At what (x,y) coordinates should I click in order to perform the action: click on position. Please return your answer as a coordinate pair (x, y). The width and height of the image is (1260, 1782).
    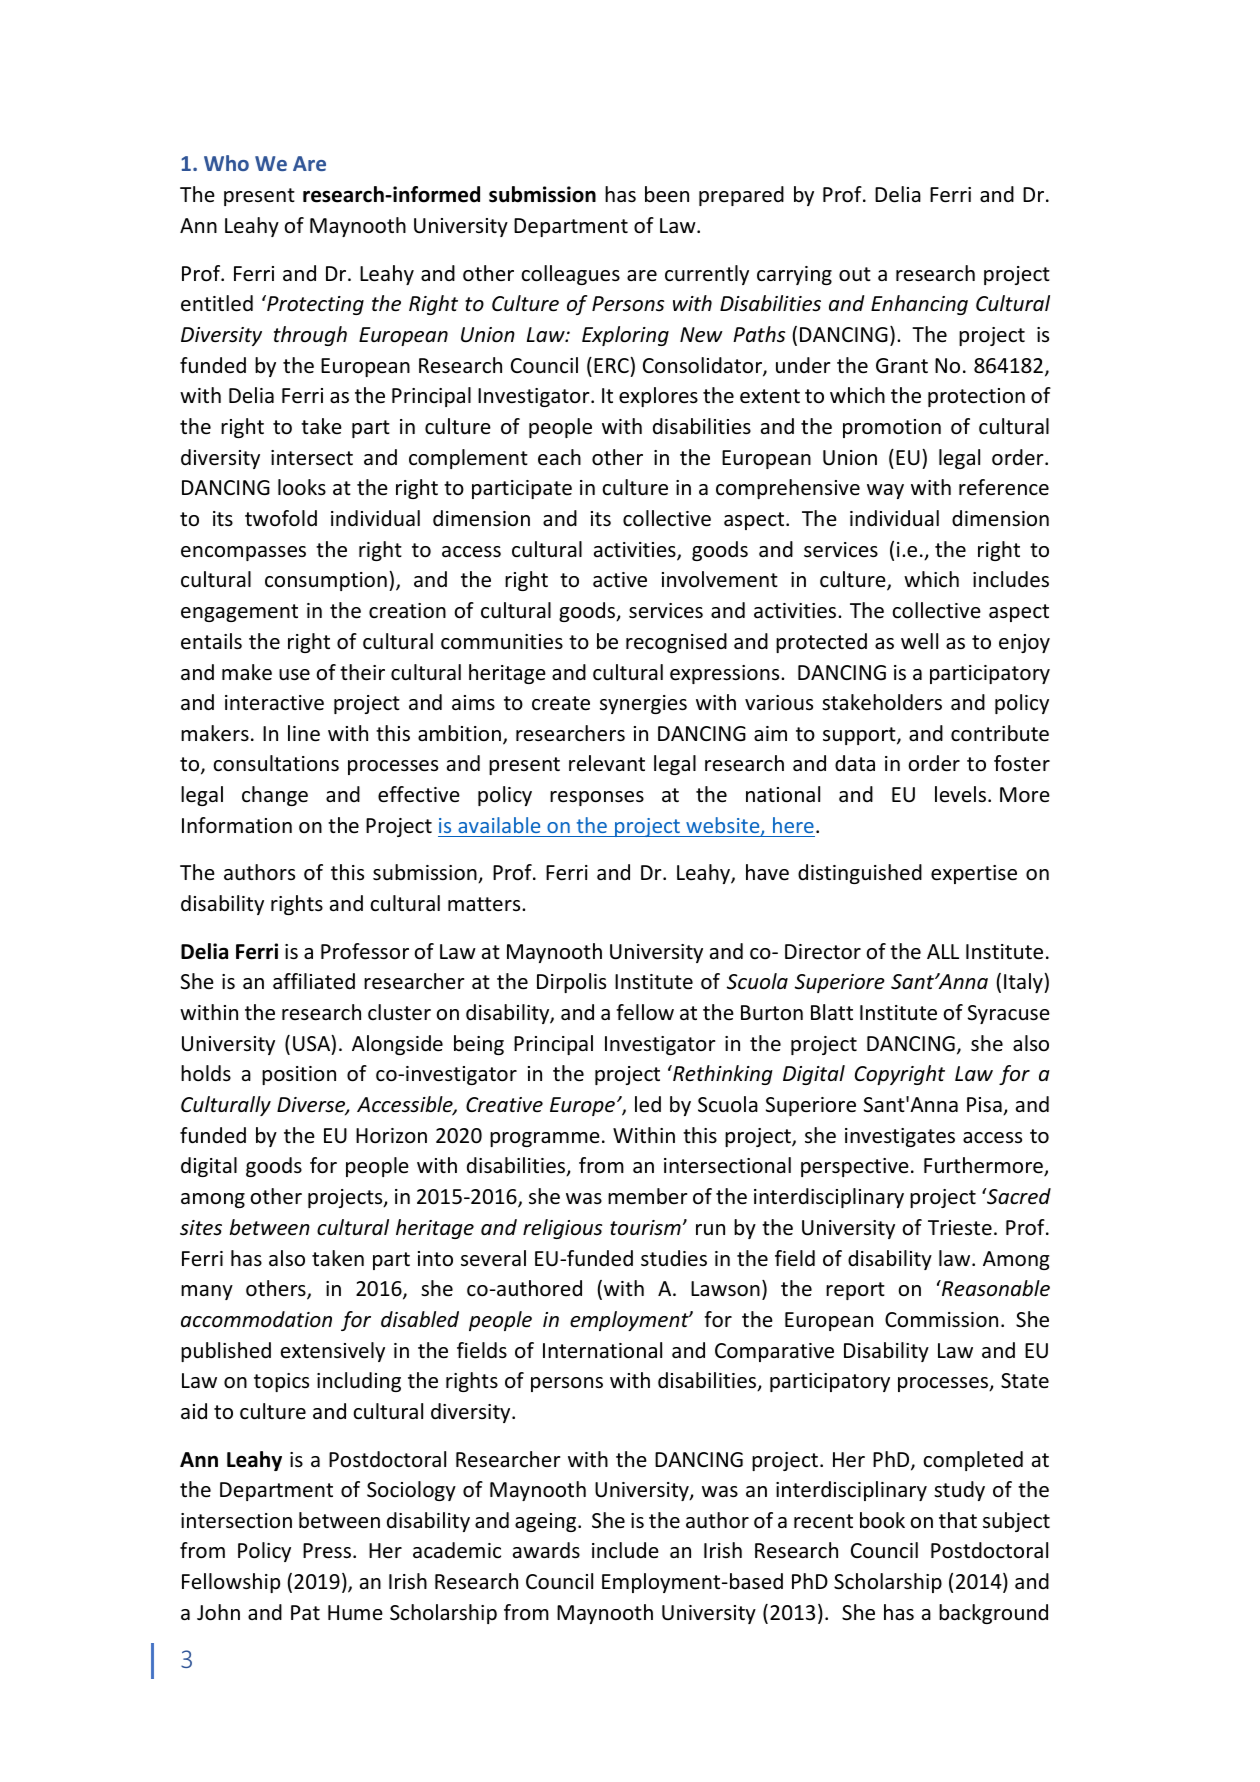
    Looking at the image, I should click on (299, 1075).
